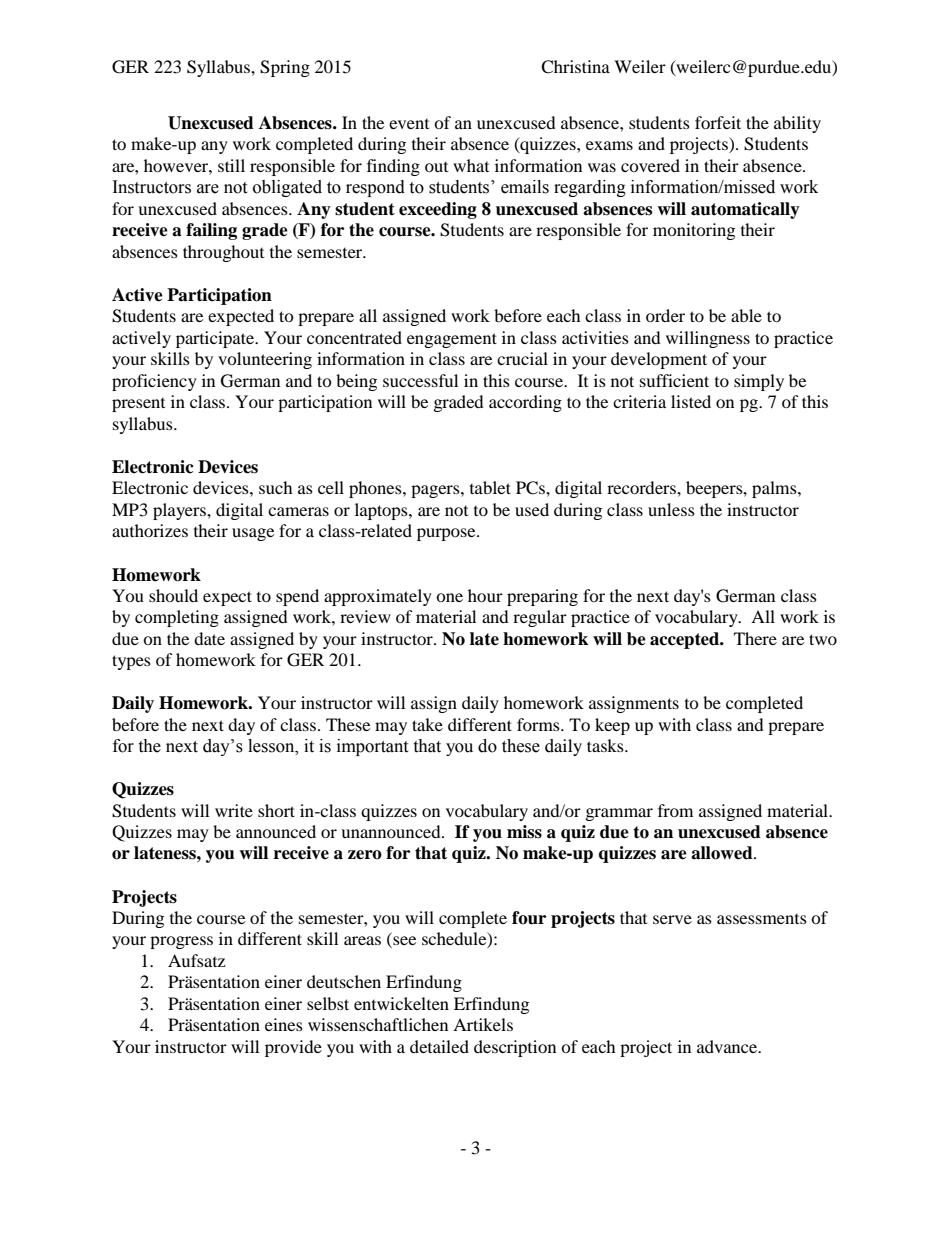  Describe the element at coordinates (439, 1046) in the image. I see `detailed` at that location.
